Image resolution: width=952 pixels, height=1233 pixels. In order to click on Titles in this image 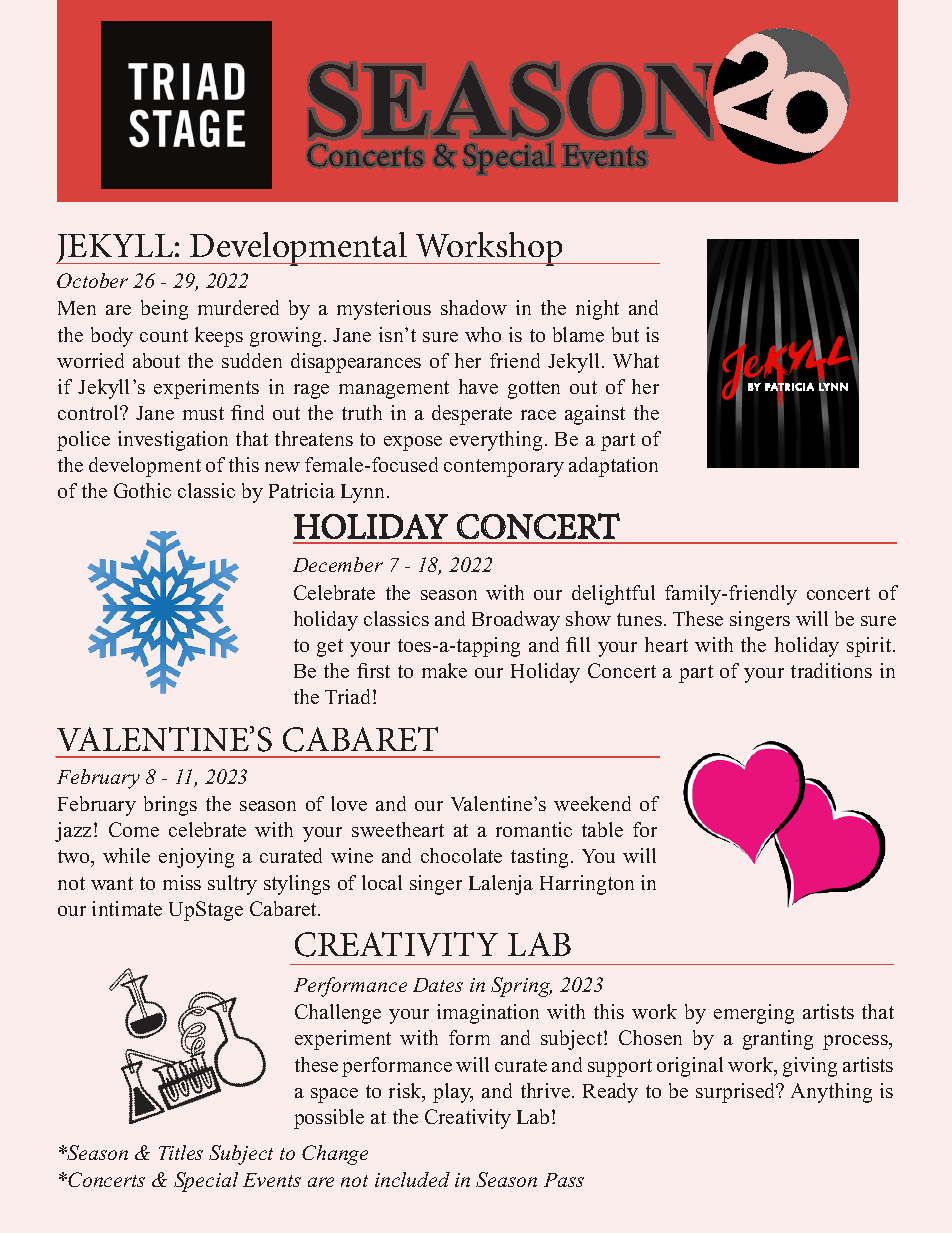, I will do `click(181, 1152)`.
